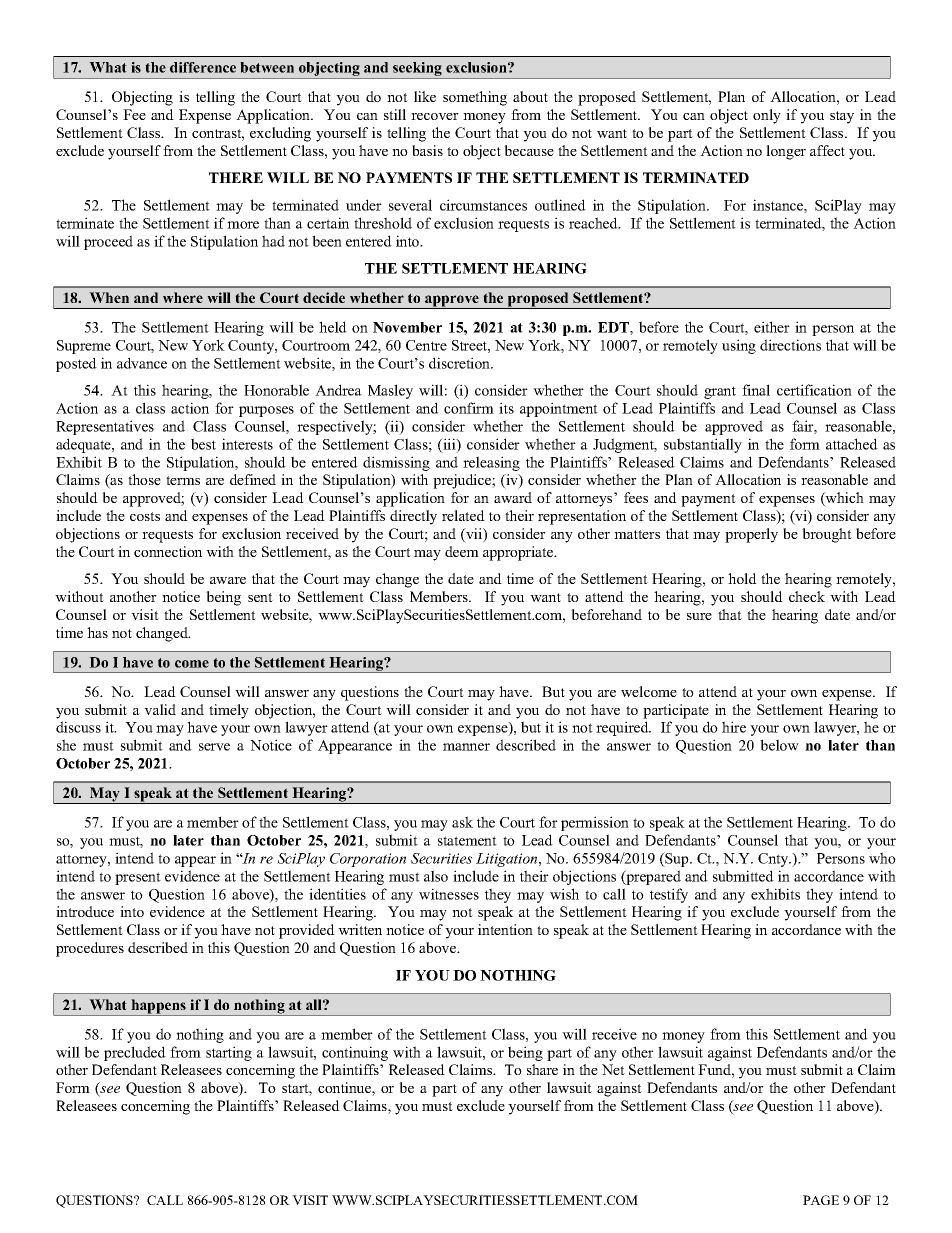  I want to click on difference, so click(203, 67).
